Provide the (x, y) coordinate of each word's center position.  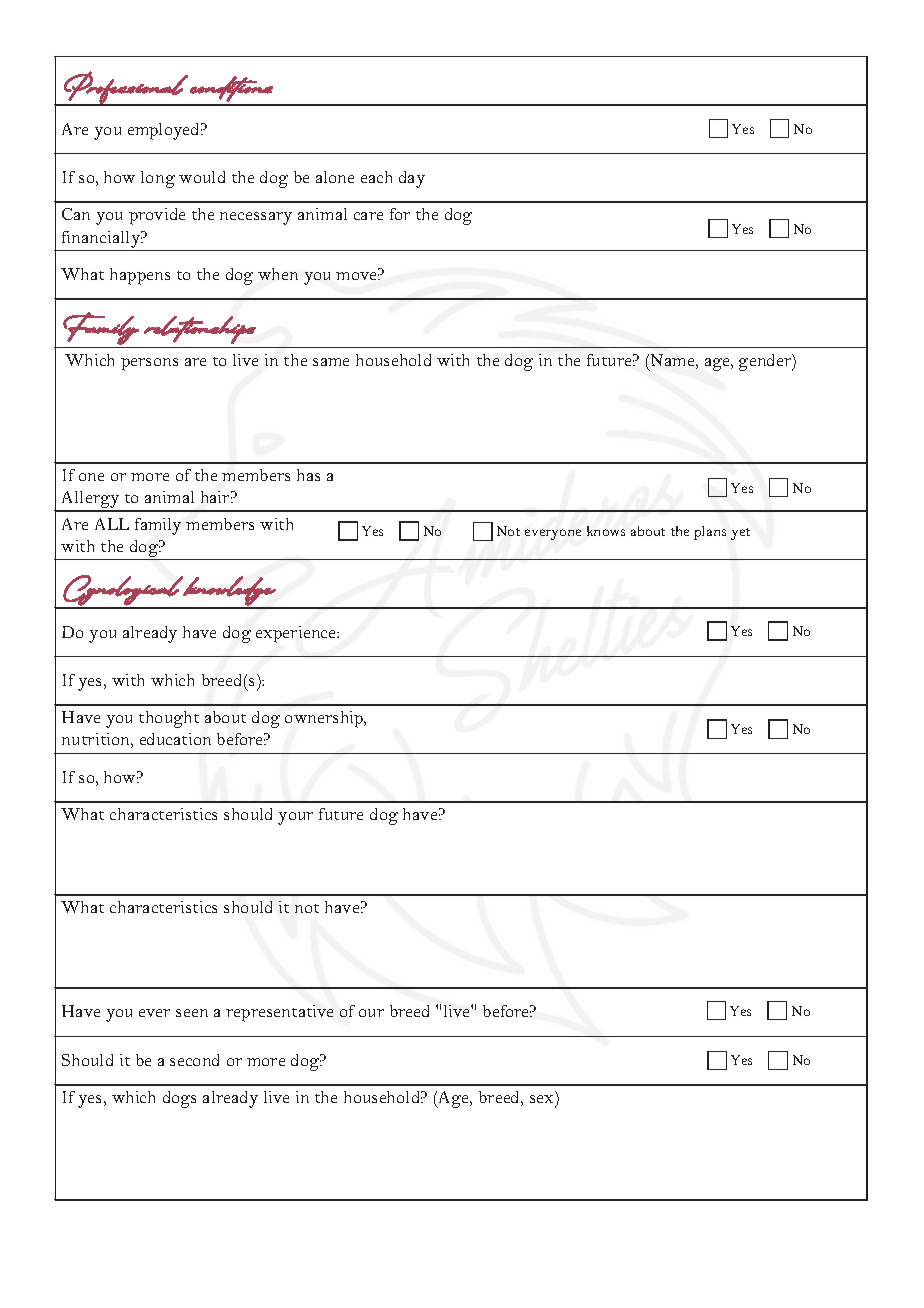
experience (297, 634)
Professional (125, 88)
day (412, 179)
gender (766, 362)
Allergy (90, 501)
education (175, 739)
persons (149, 364)
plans (710, 533)
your (295, 818)
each (376, 177)
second (194, 1060)
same (331, 362)
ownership (325, 719)
